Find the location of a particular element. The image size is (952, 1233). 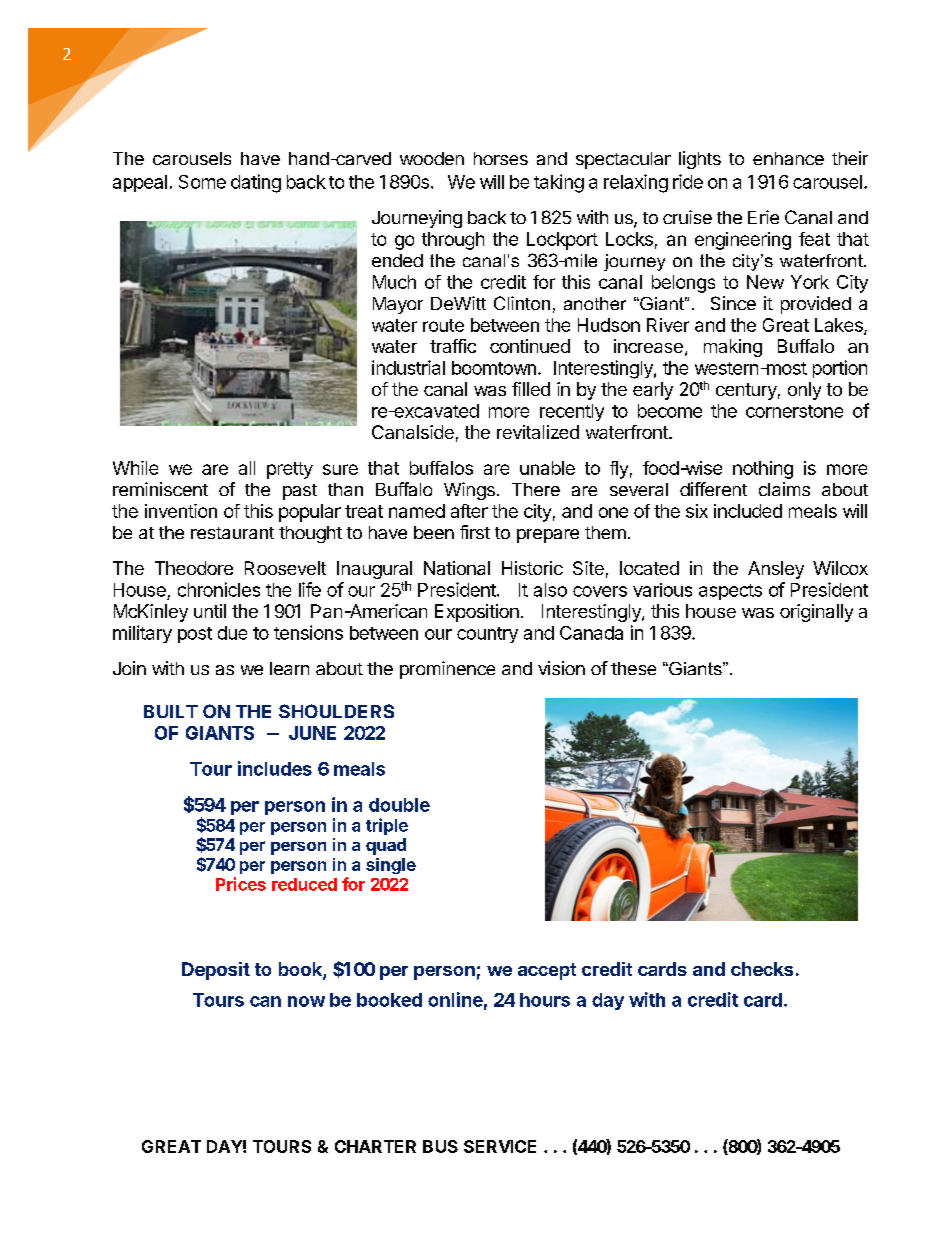

claims is located at coordinates (784, 489).
